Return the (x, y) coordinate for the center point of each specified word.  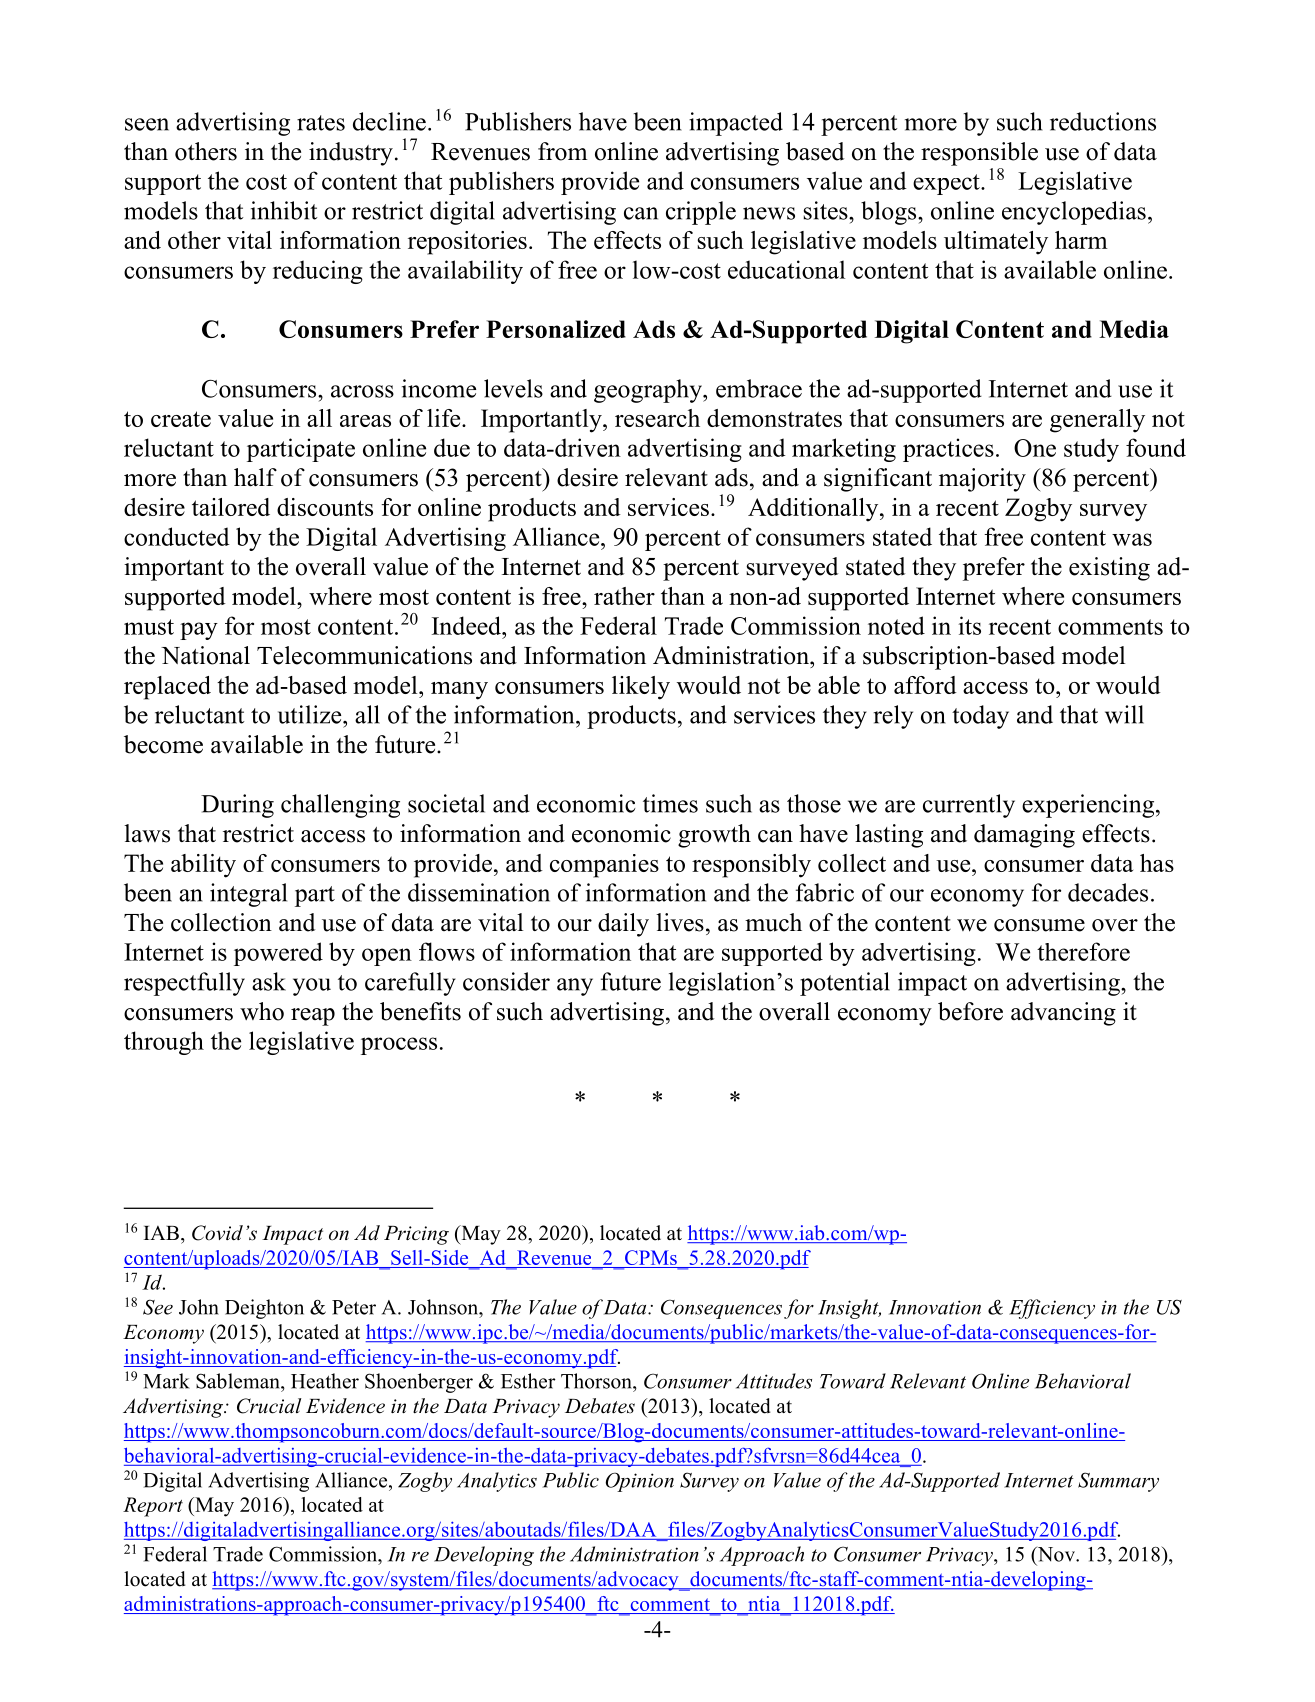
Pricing (416, 1235)
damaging (1024, 836)
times (670, 803)
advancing (1063, 1014)
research (657, 418)
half (255, 477)
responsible (979, 154)
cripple (701, 213)
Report (153, 1507)
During (237, 806)
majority (982, 480)
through (164, 1043)
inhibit (284, 210)
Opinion (640, 1482)
